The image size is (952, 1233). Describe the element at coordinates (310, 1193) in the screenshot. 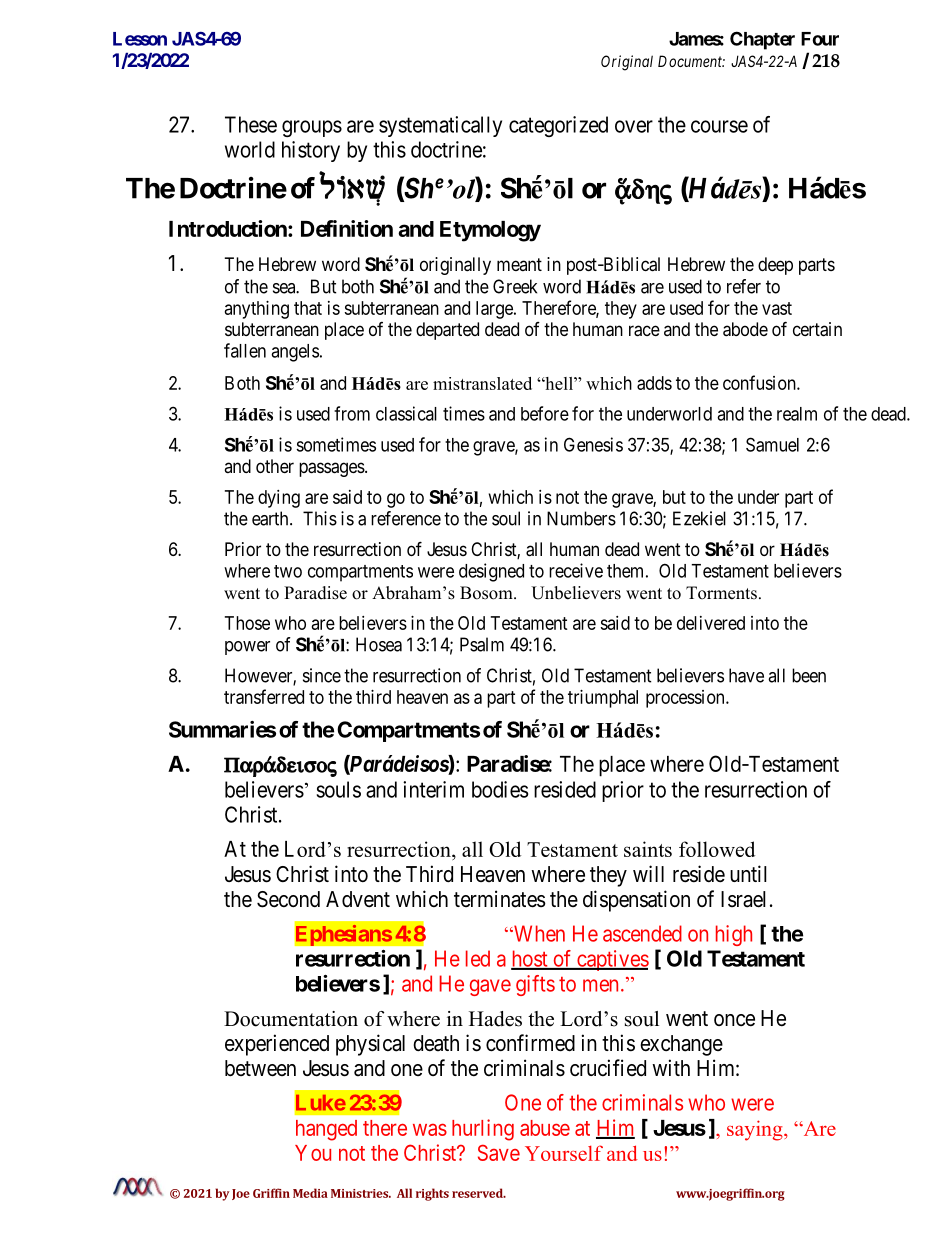

I see `Media` at that location.
